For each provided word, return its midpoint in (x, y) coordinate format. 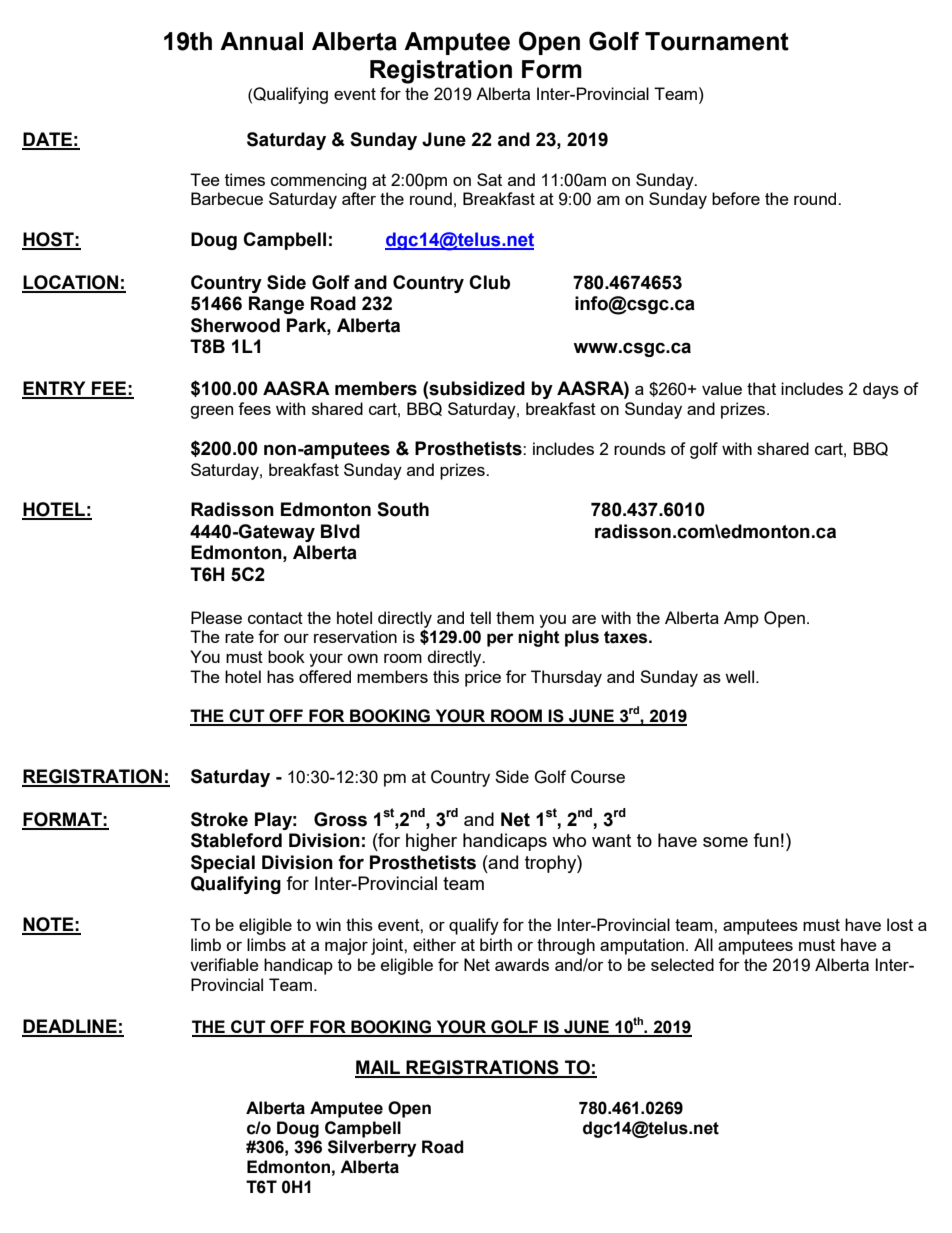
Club (489, 282)
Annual (261, 41)
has (280, 676)
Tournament (717, 41)
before (736, 198)
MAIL (378, 1068)
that (761, 388)
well (739, 676)
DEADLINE (70, 1027)
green (211, 412)
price (483, 678)
